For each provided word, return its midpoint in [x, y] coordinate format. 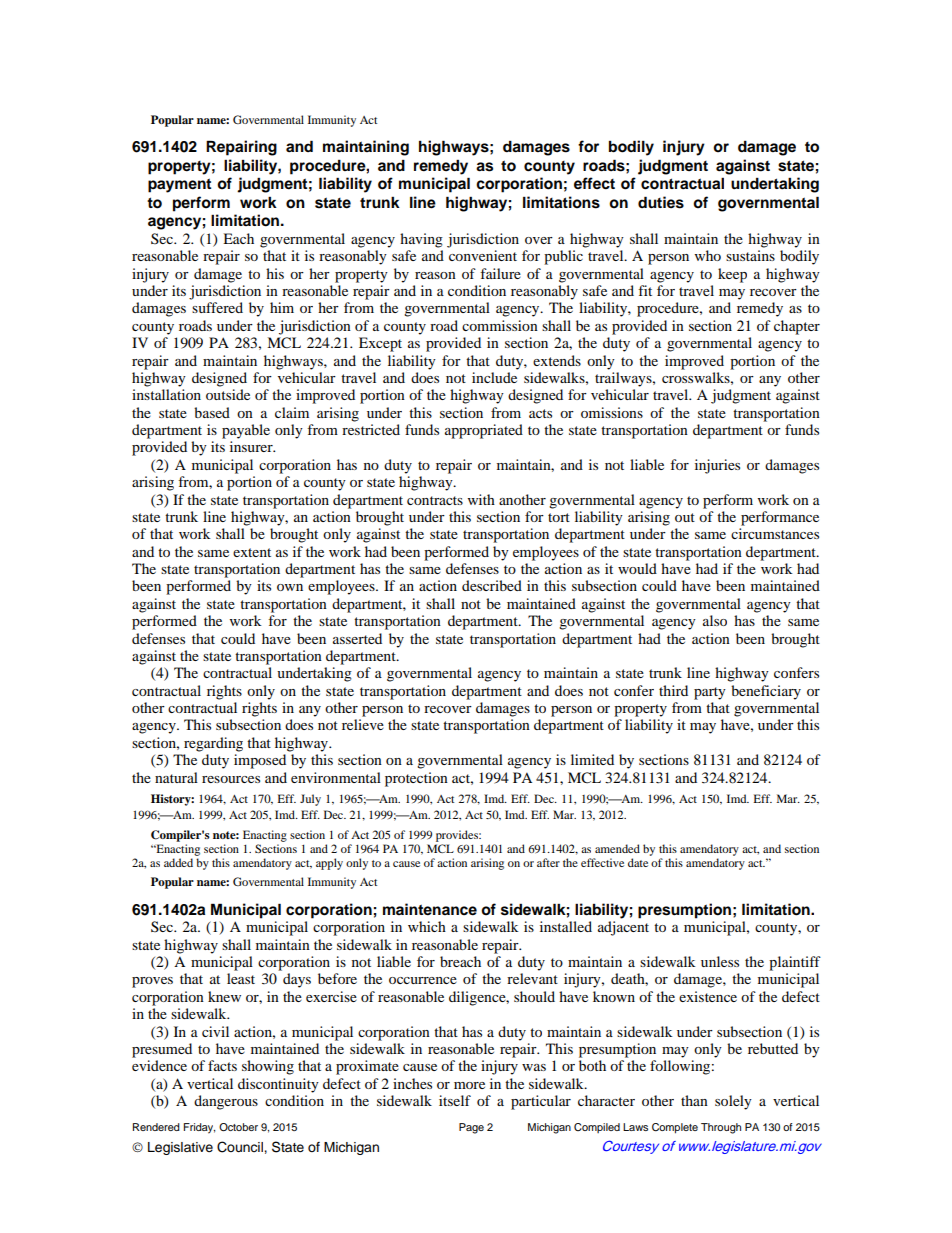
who [708, 255]
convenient [483, 255]
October [238, 1127]
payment [179, 185]
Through [721, 1128]
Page [471, 1128]
